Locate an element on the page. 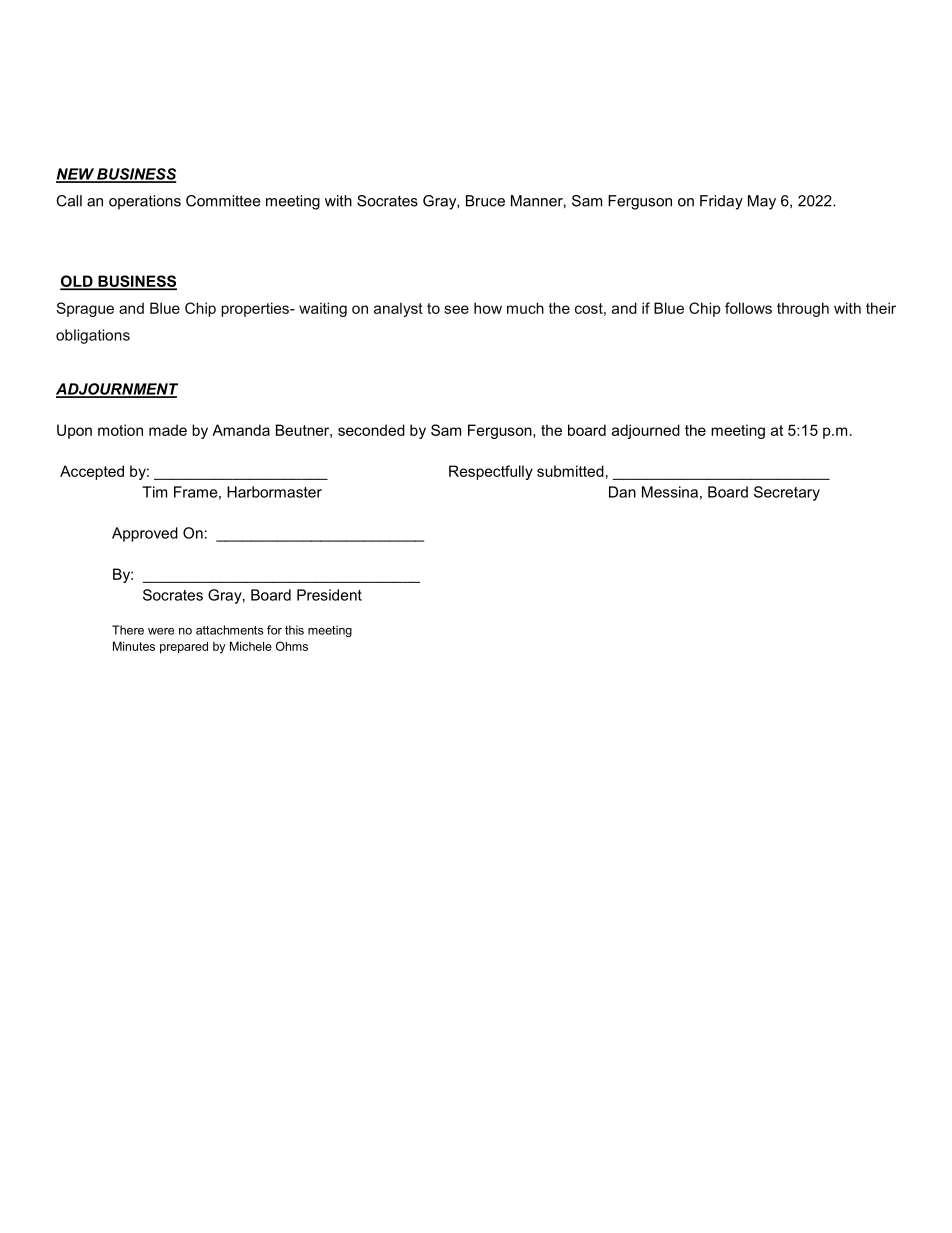 The height and width of the page is (1233, 952). Bruce is located at coordinates (485, 201).
